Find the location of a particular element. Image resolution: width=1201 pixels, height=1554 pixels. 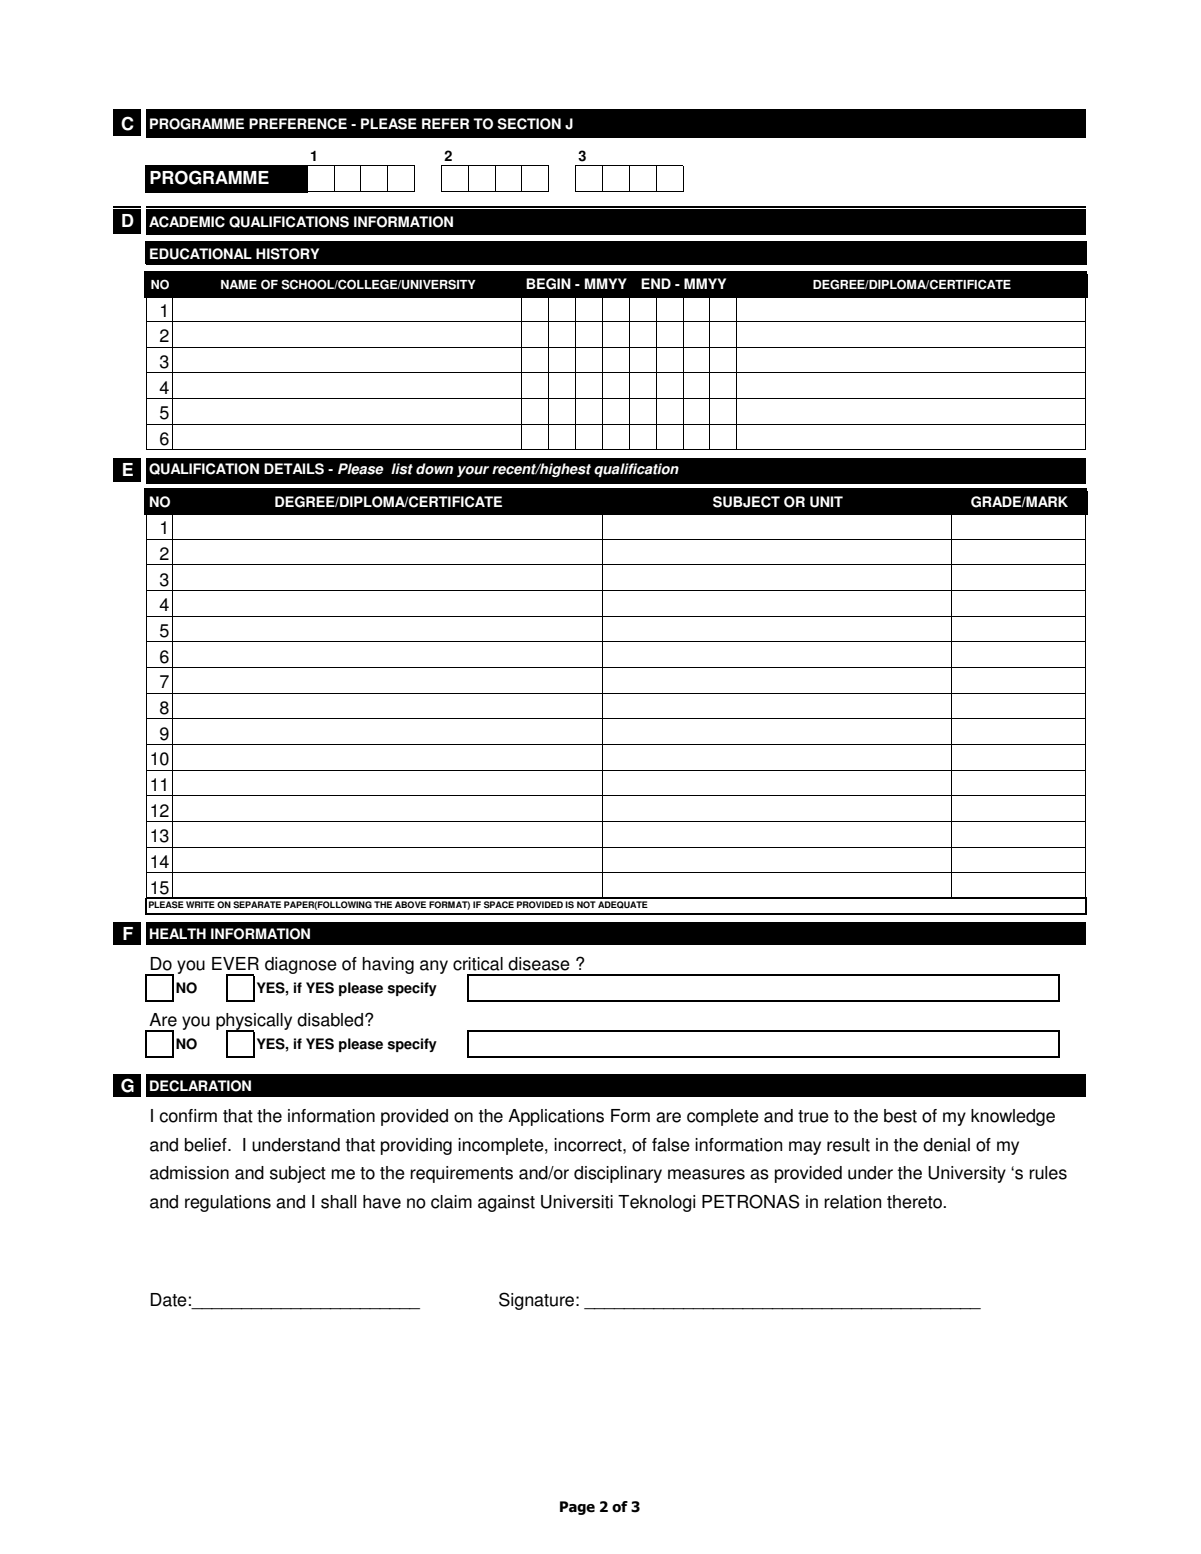

physically is located at coordinates (254, 1023).
